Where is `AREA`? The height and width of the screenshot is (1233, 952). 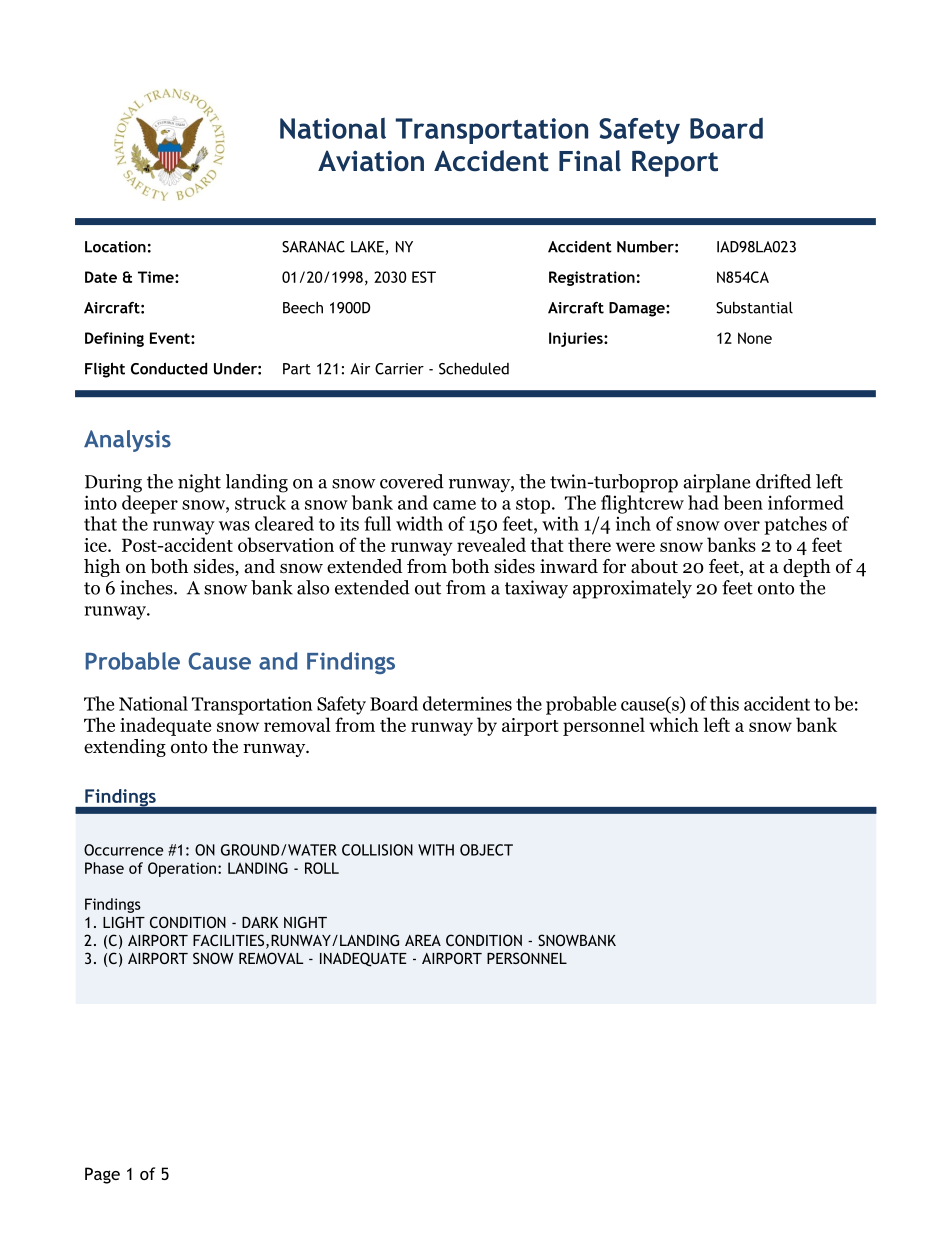
AREA is located at coordinates (423, 940).
